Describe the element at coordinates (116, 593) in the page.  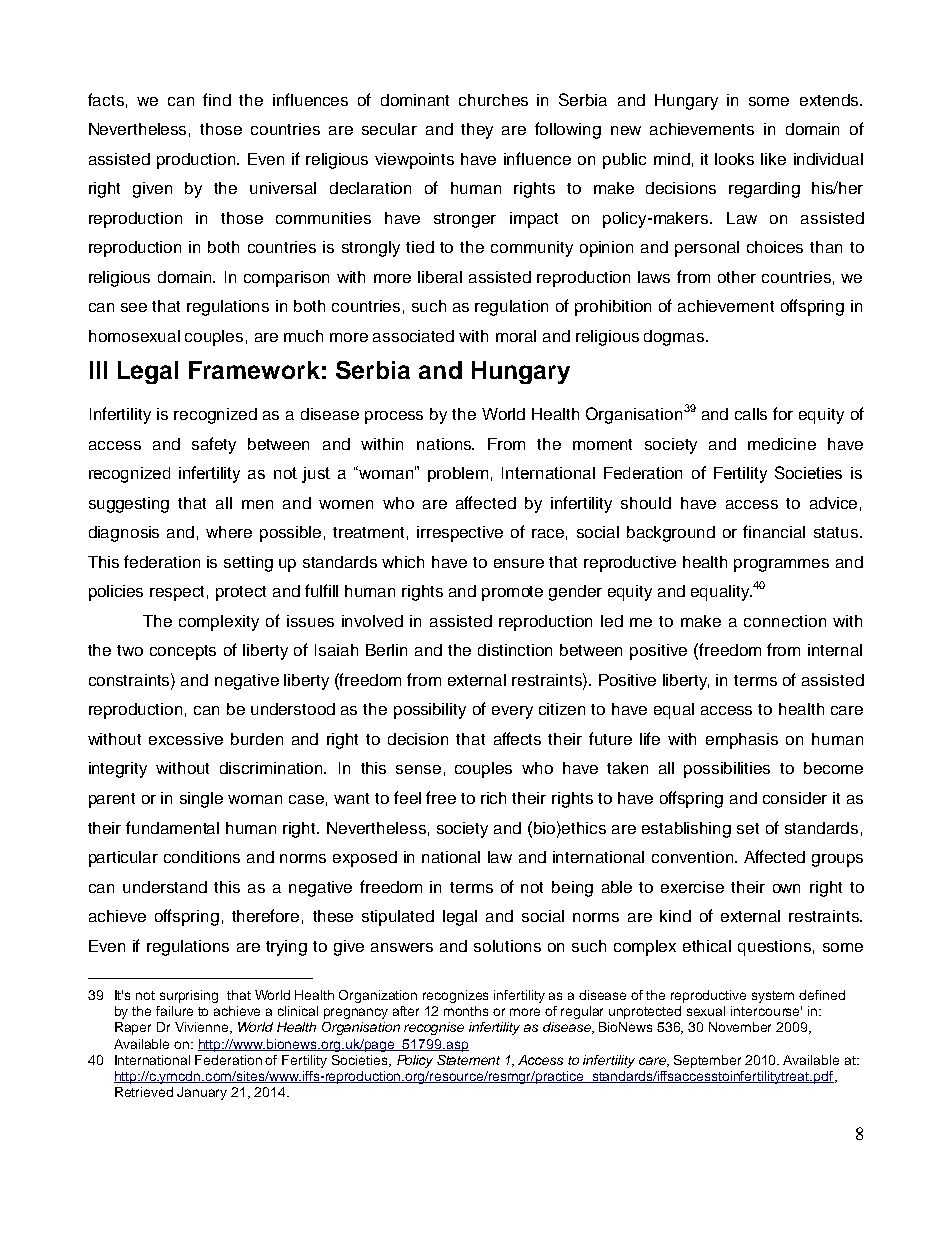
I see `policies` at that location.
